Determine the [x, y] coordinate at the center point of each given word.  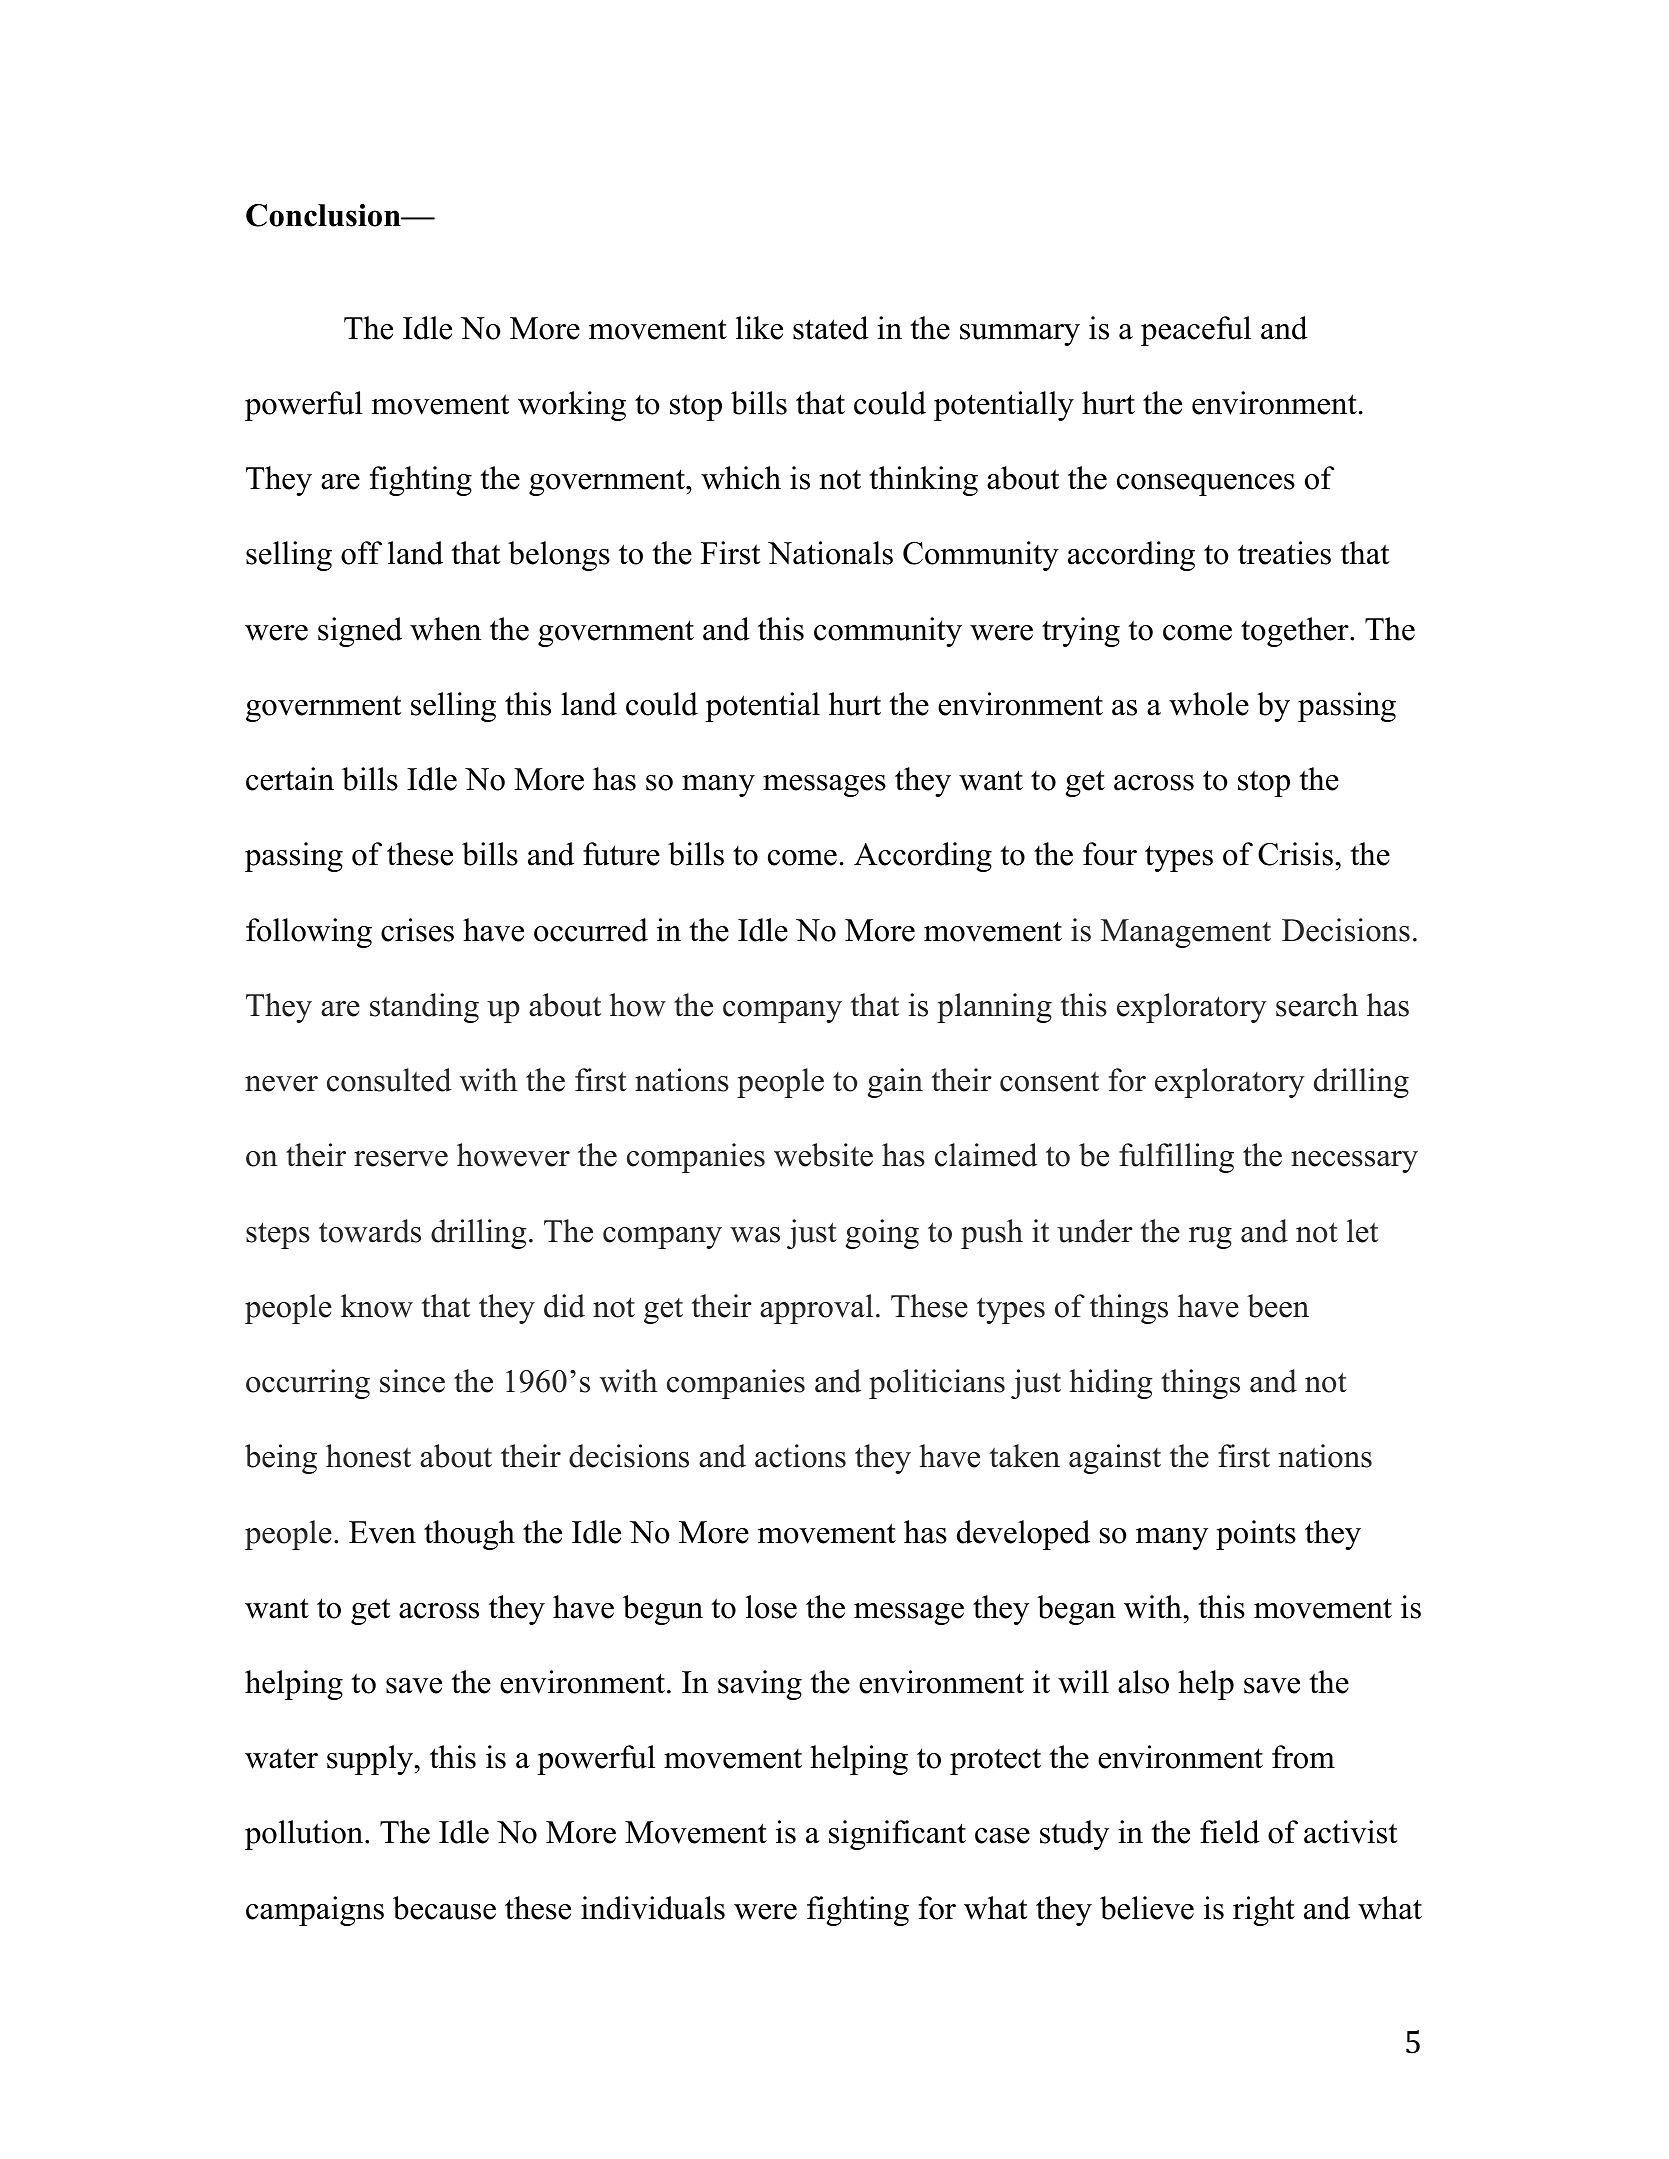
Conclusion [324, 215]
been [1278, 1306]
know [377, 1306]
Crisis [1295, 854]
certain [290, 779]
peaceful [1196, 331]
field [1230, 1832]
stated [831, 328]
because [444, 1908]
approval [816, 1309]
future [621, 854]
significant [897, 1835]
